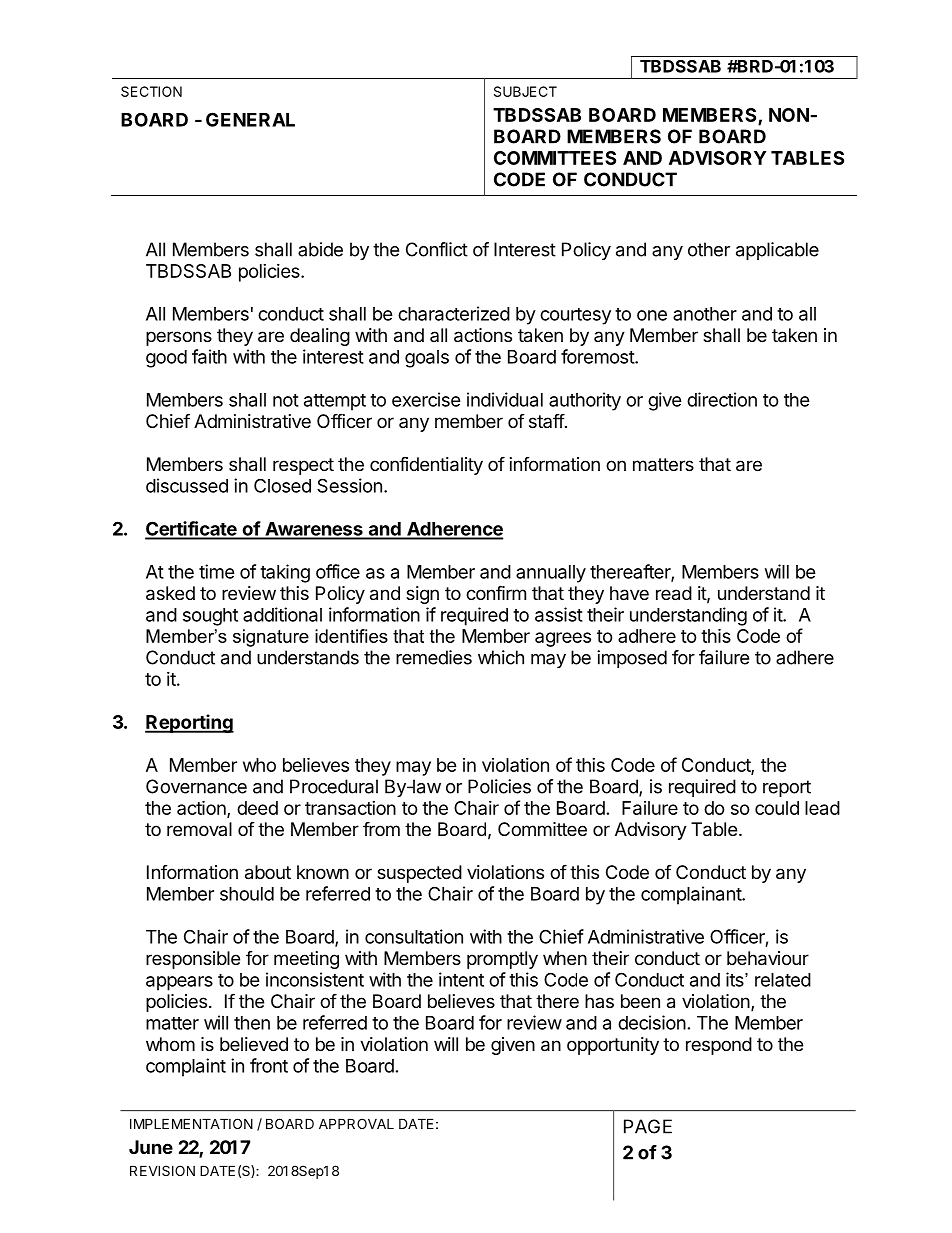 This page has height=1233, width=952. I want to click on faith, so click(209, 356).
